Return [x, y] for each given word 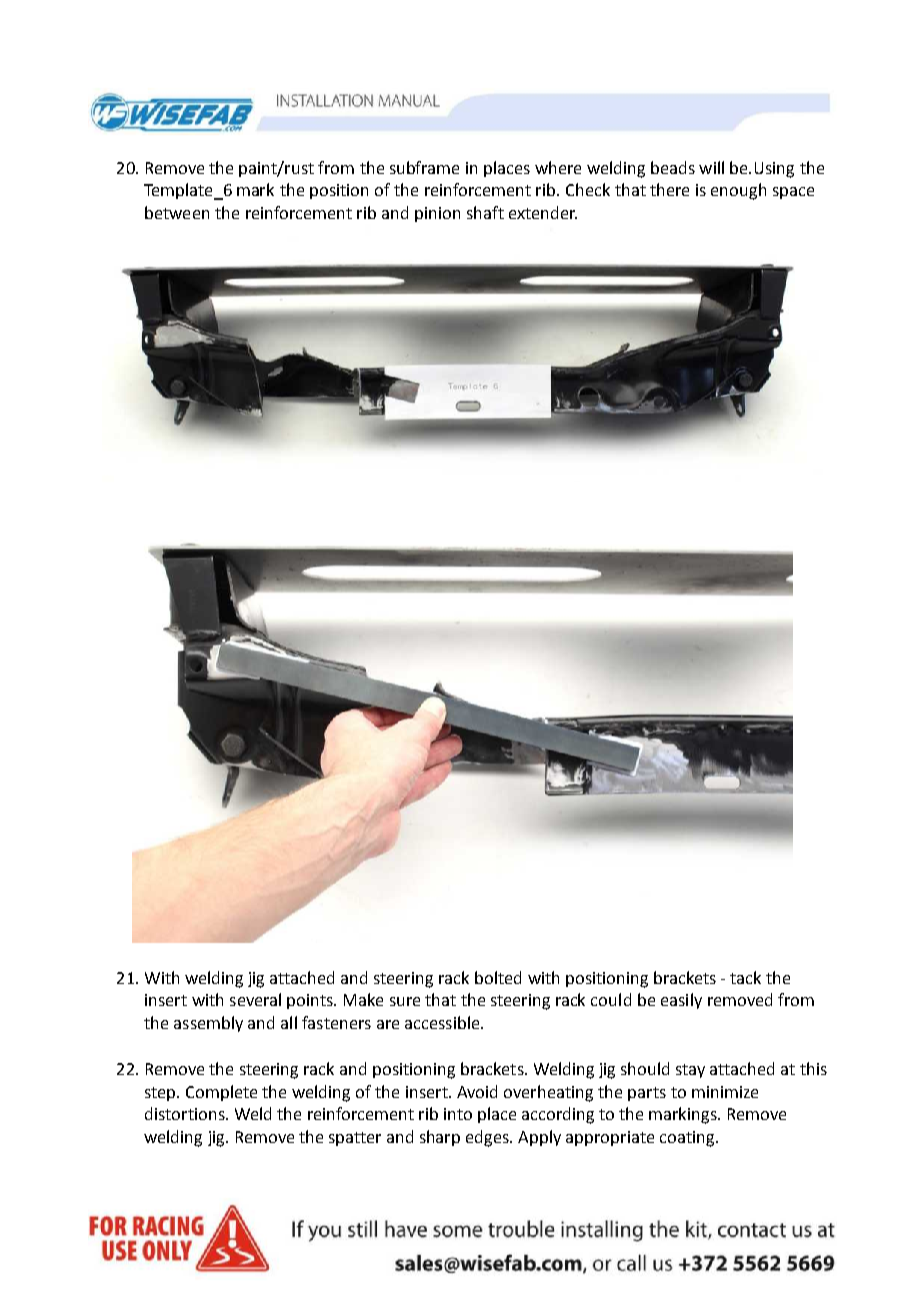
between [177, 212]
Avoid [477, 1091]
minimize [725, 1092]
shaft [485, 212]
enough [738, 191]
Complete [221, 1093]
